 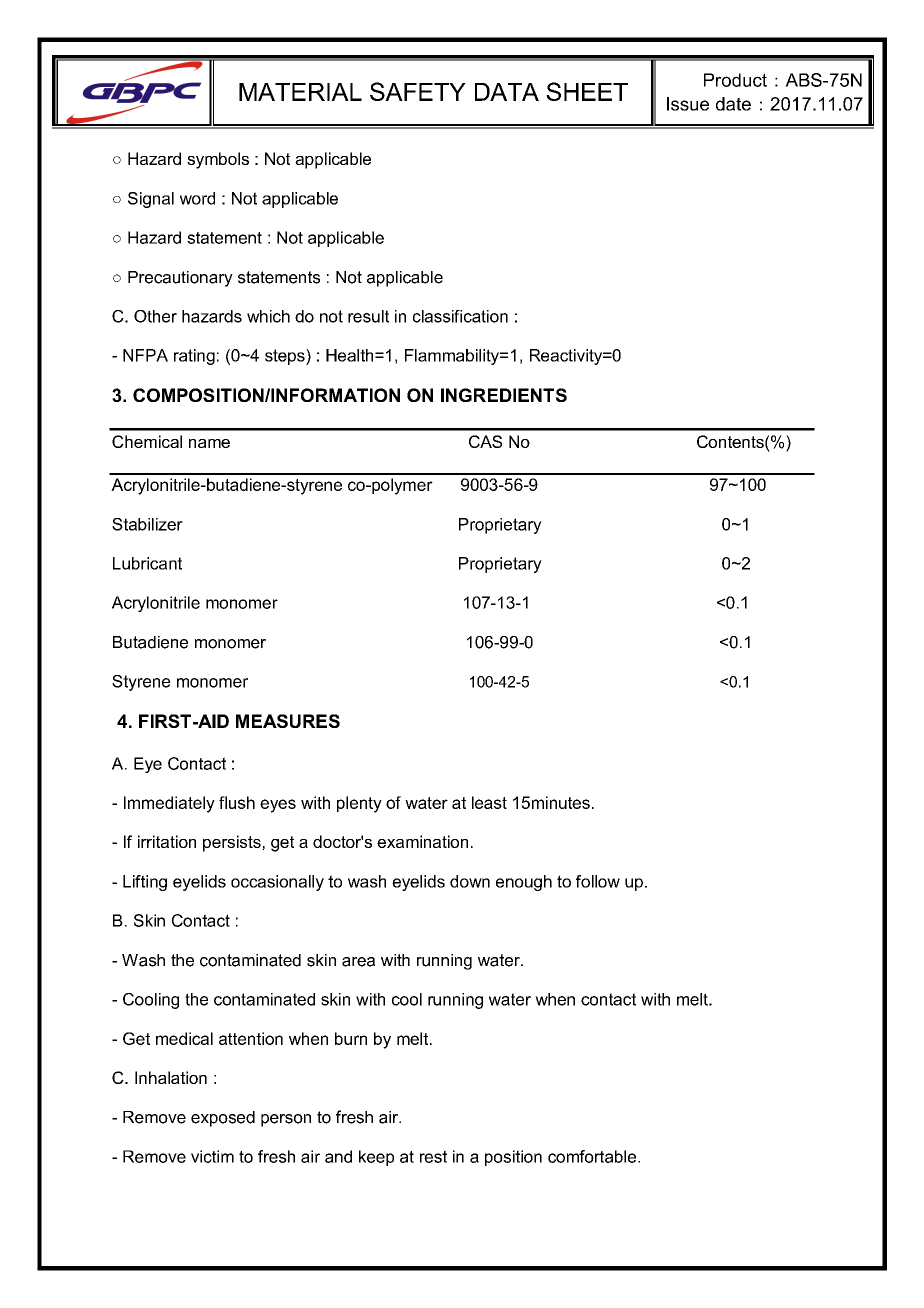 What do you see at coordinates (288, 721) in the screenshot?
I see `MEASURES` at bounding box center [288, 721].
